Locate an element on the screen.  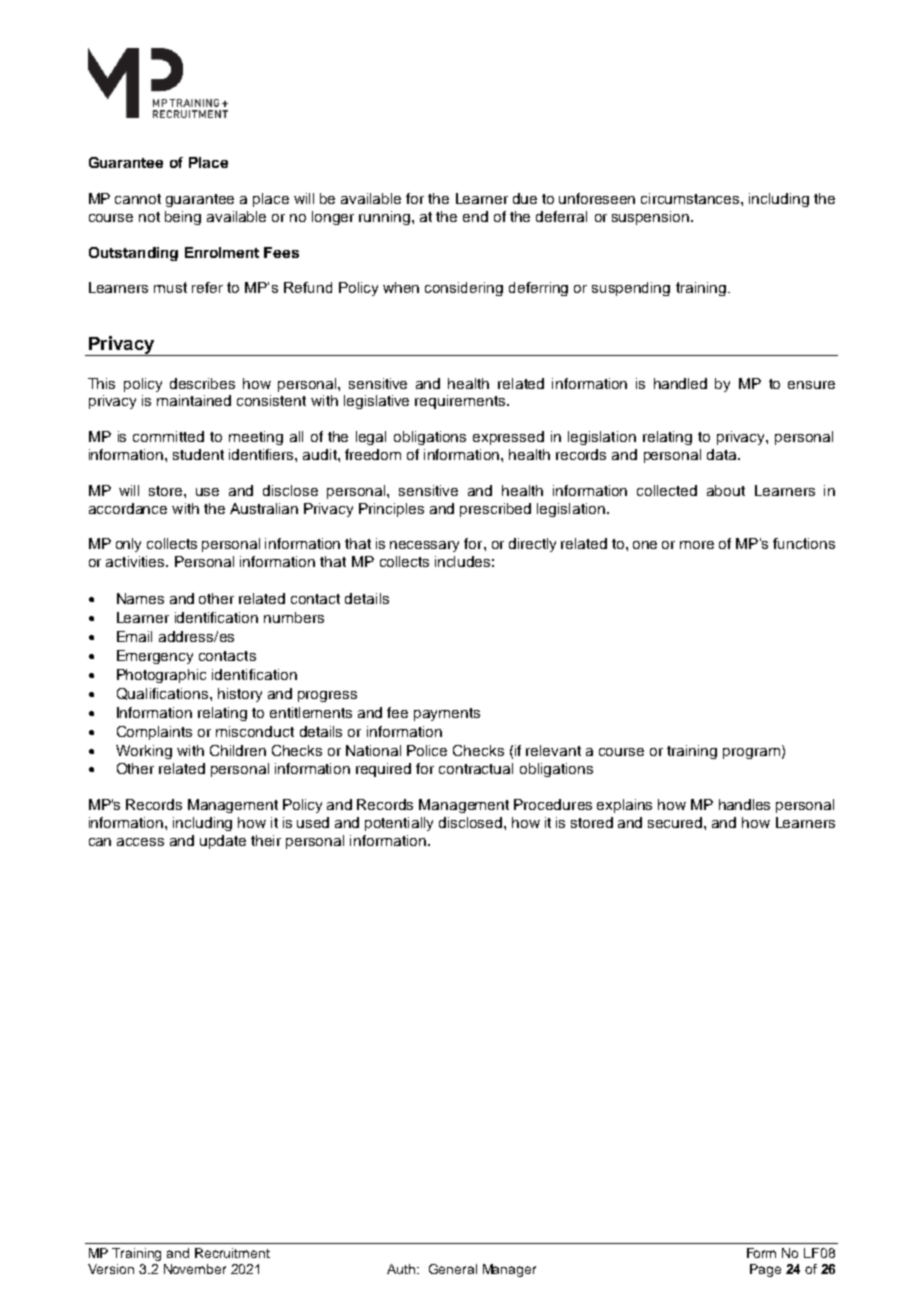
Complaints is located at coordinates (154, 733).
